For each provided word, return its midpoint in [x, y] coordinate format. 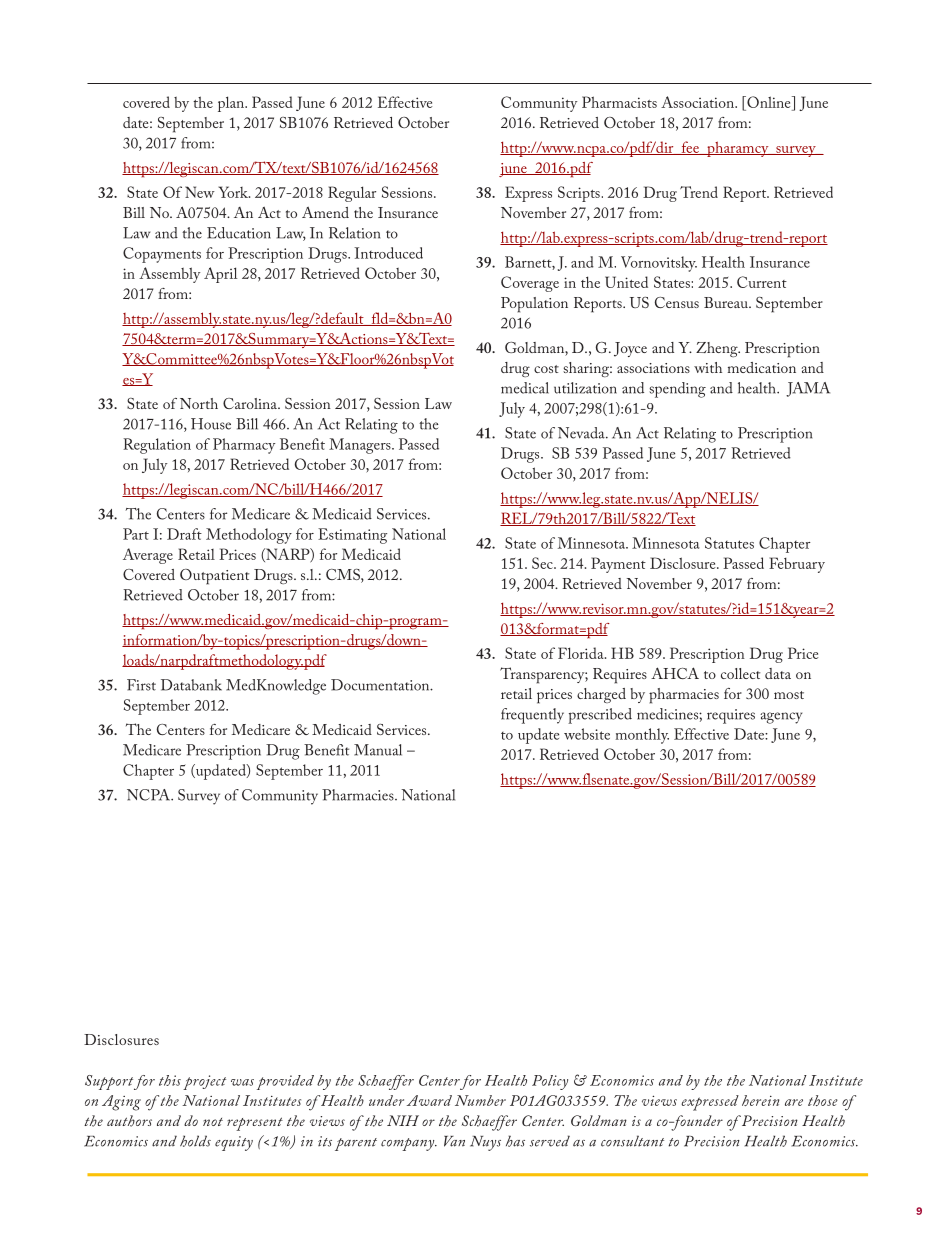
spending [677, 390]
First [141, 685]
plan [232, 104]
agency [781, 718]
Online [769, 103]
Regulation [157, 446]
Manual [378, 750]
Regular [352, 194]
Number [480, 1100]
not [213, 1122]
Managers [361, 446]
